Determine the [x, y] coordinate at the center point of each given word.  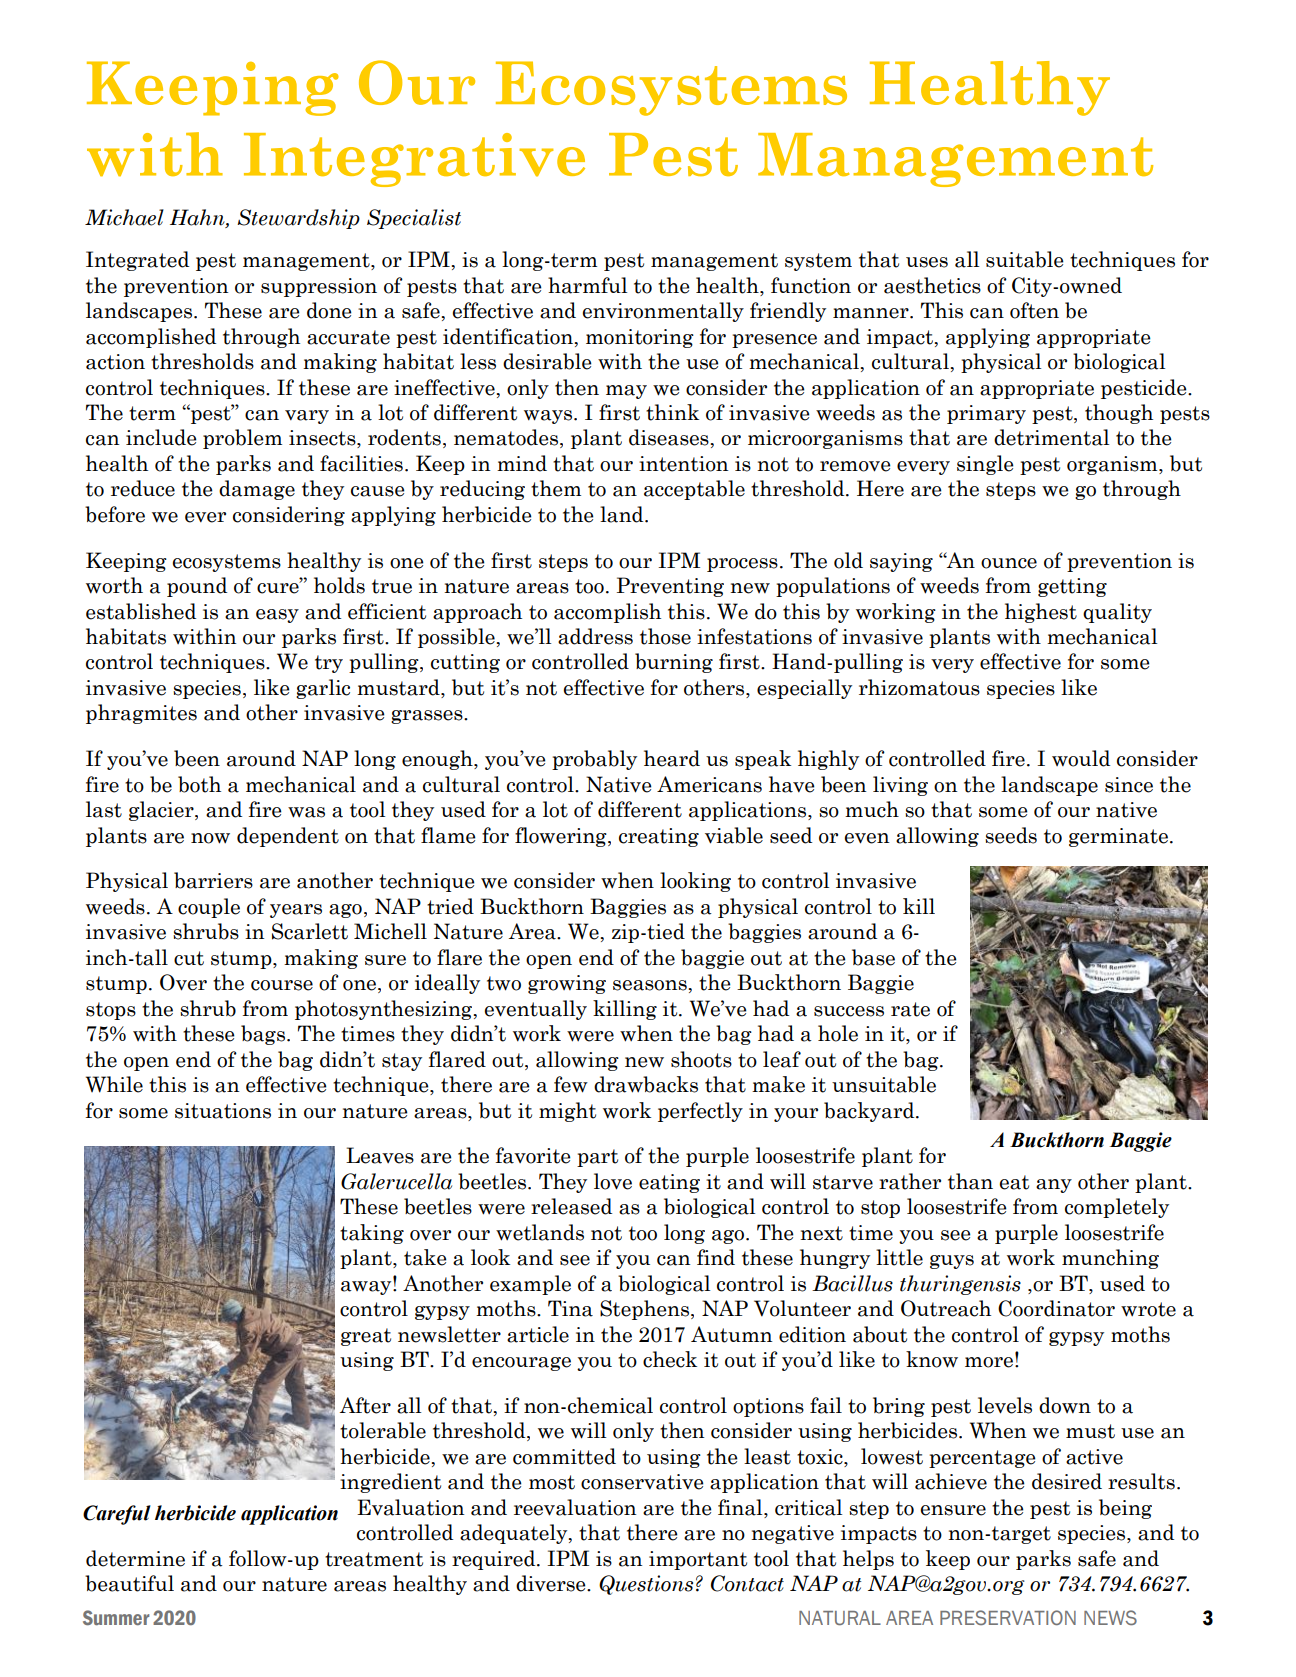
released [571, 1206]
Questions [646, 1585]
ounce [1009, 563]
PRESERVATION [1008, 1617]
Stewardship [298, 219]
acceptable [694, 490]
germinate [1118, 837]
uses [927, 262]
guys [952, 1262]
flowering [562, 837]
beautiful [129, 1583]
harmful [587, 285]
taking [372, 1234]
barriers [213, 880]
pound [197, 587]
